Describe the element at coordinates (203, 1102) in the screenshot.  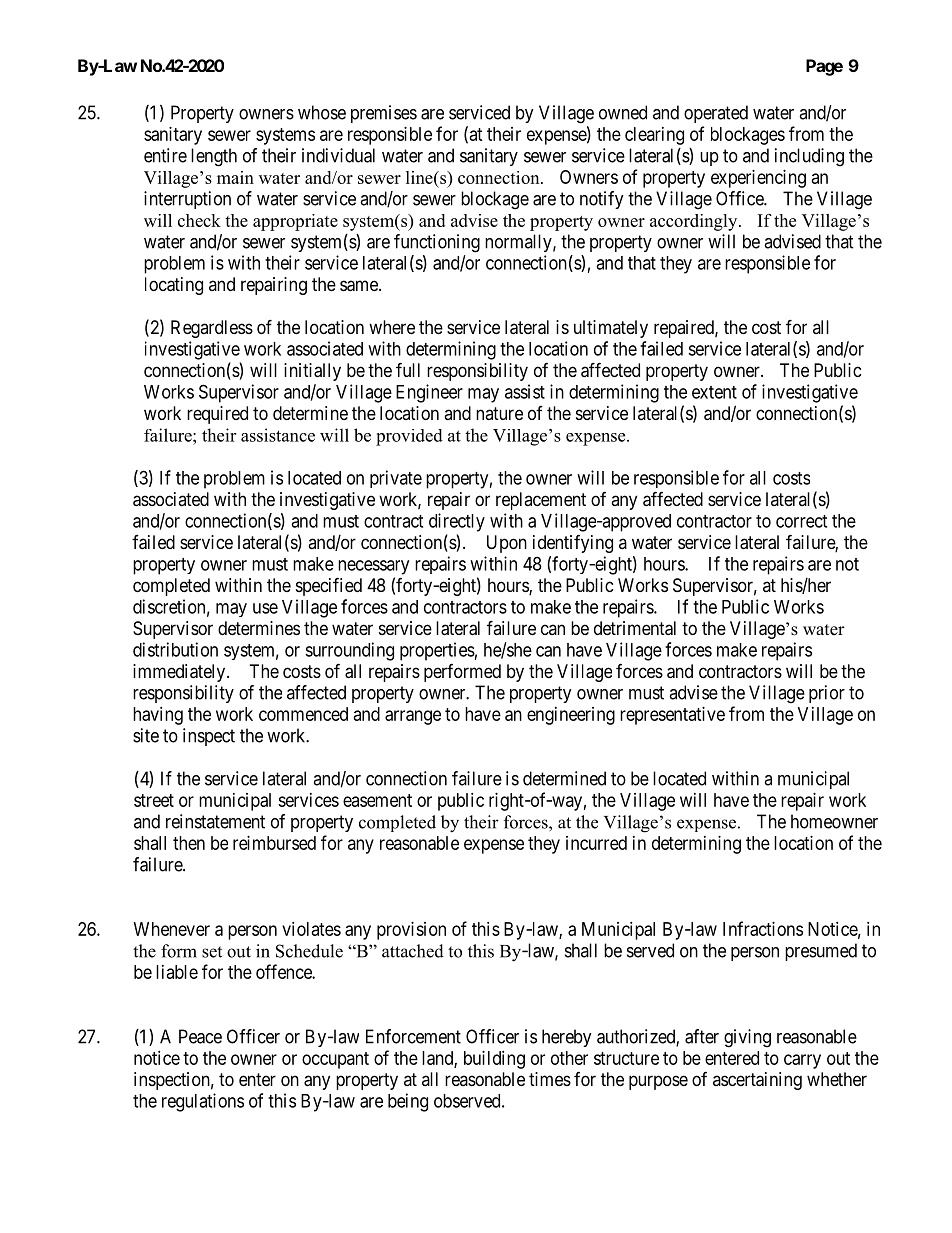
I see `regulations` at that location.
